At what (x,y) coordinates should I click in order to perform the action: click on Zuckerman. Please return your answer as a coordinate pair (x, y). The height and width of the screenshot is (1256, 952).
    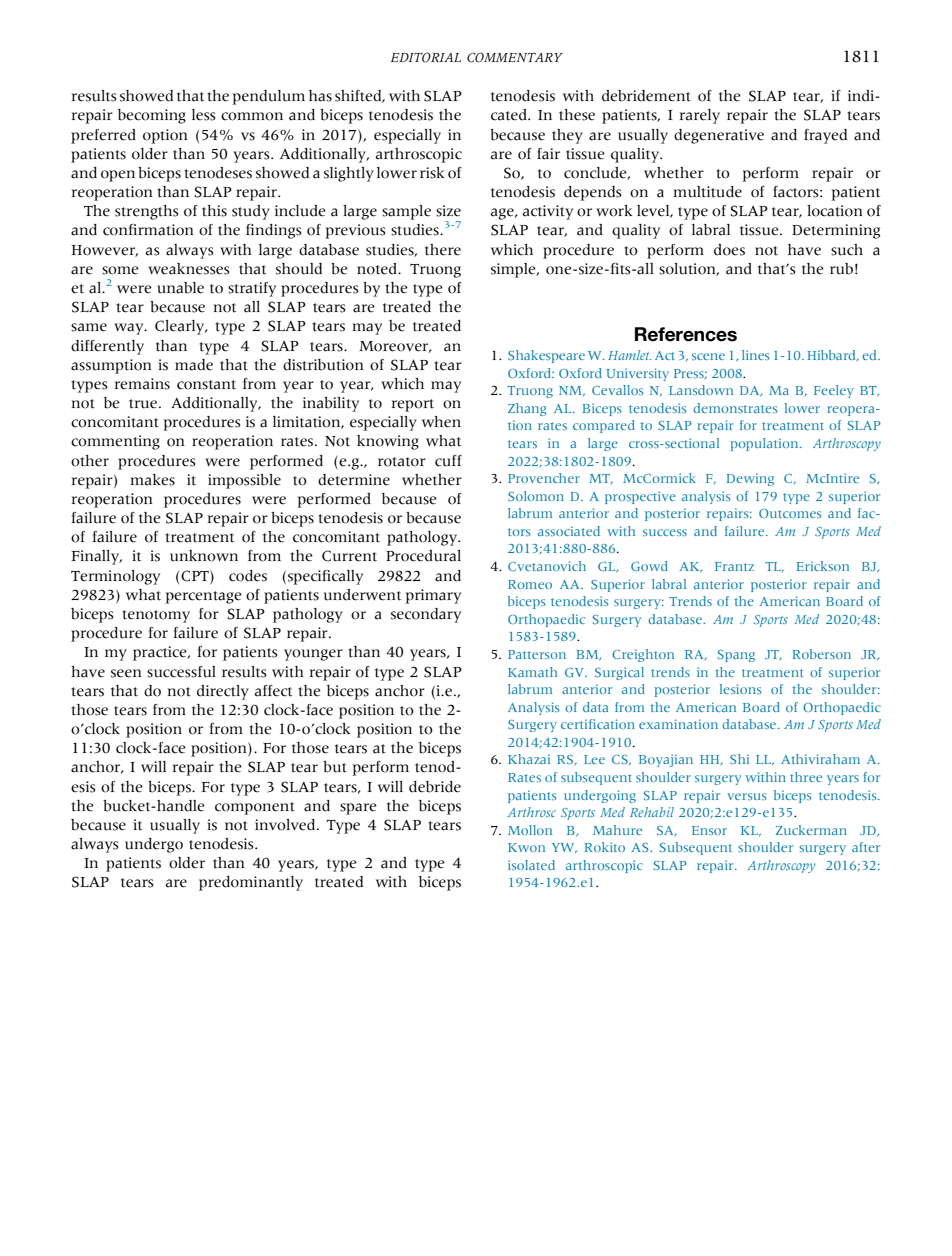
    Looking at the image, I should click on (811, 830).
